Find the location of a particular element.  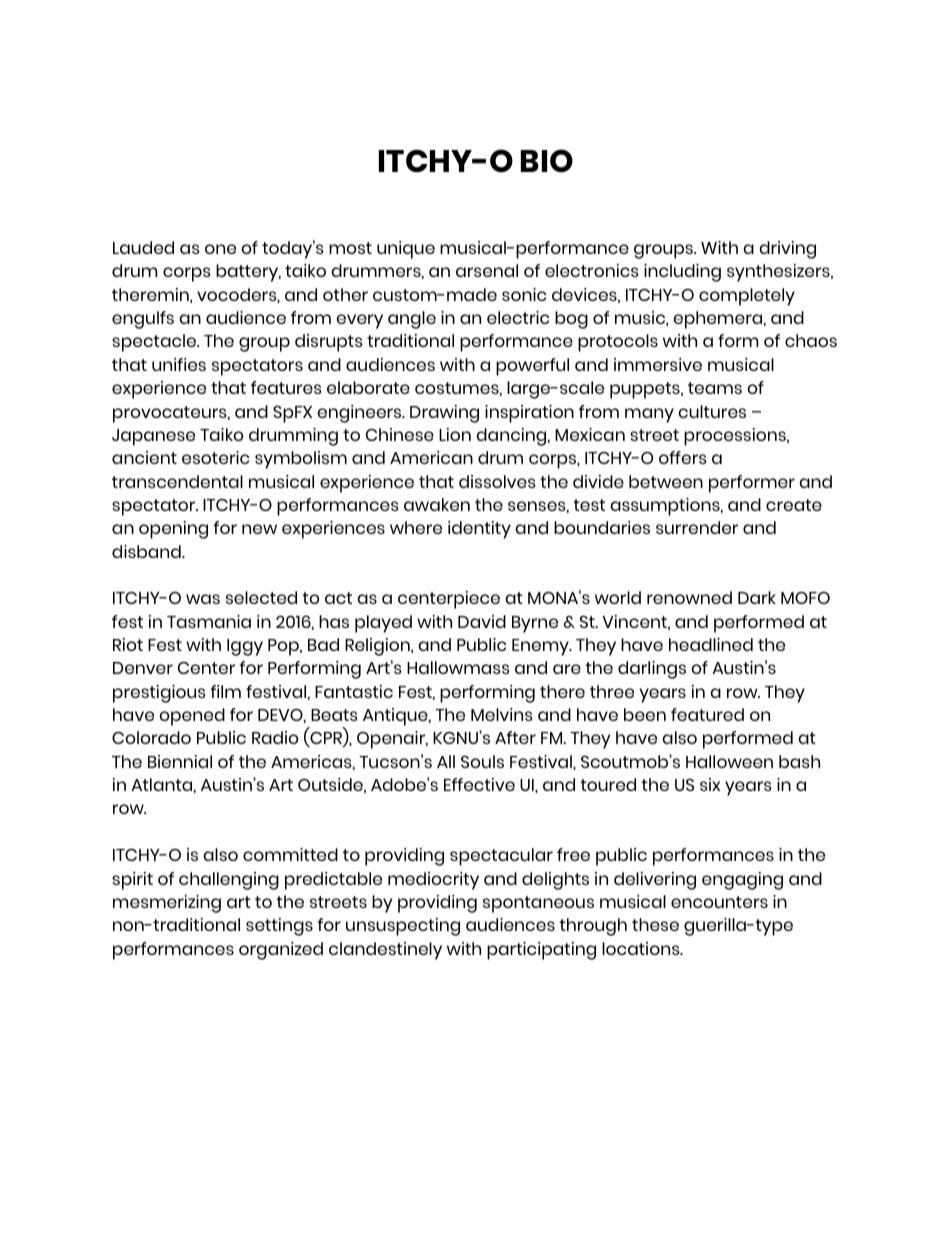

one is located at coordinates (220, 249).
